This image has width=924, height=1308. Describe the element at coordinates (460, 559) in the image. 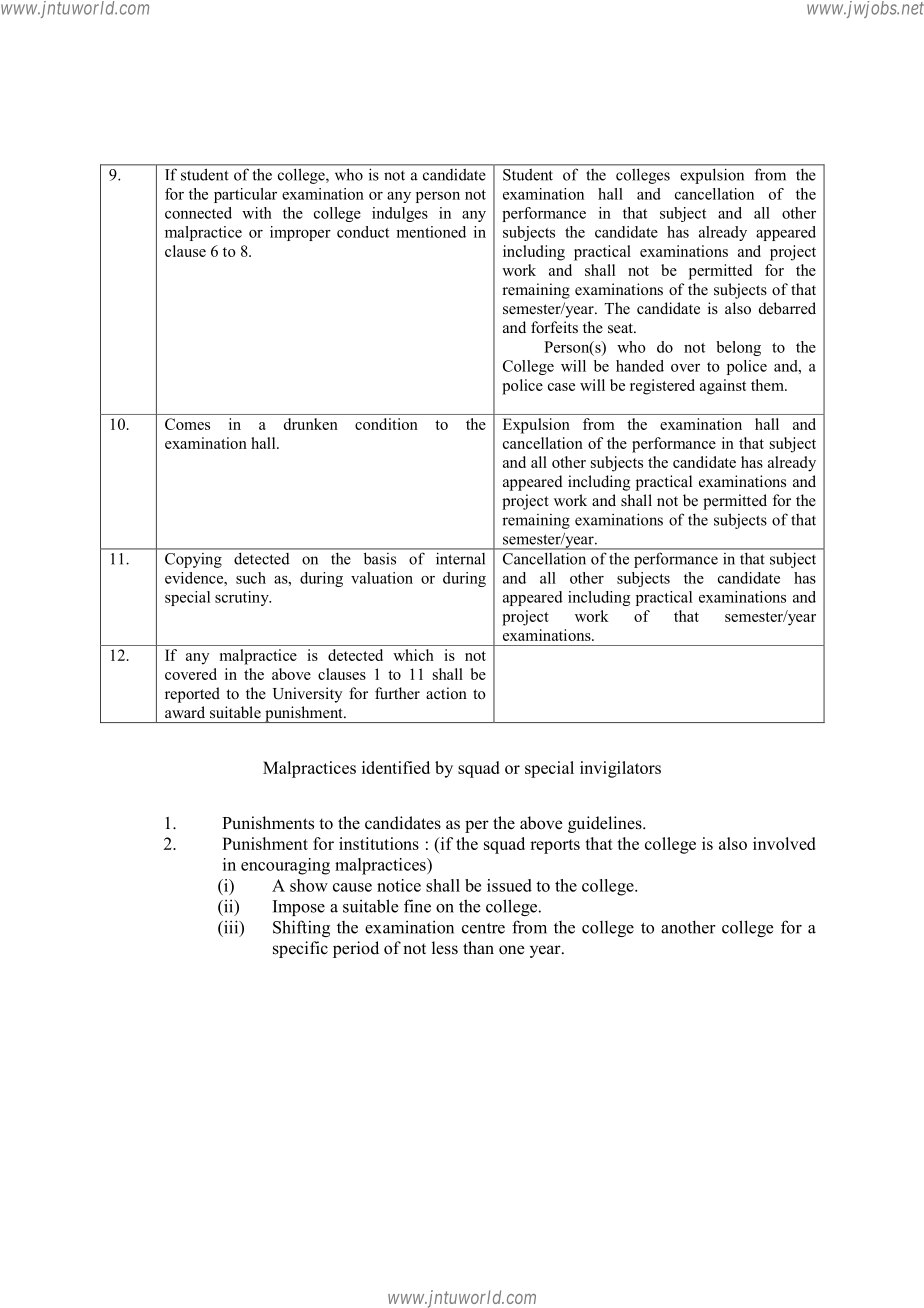

I see `internal` at that location.
